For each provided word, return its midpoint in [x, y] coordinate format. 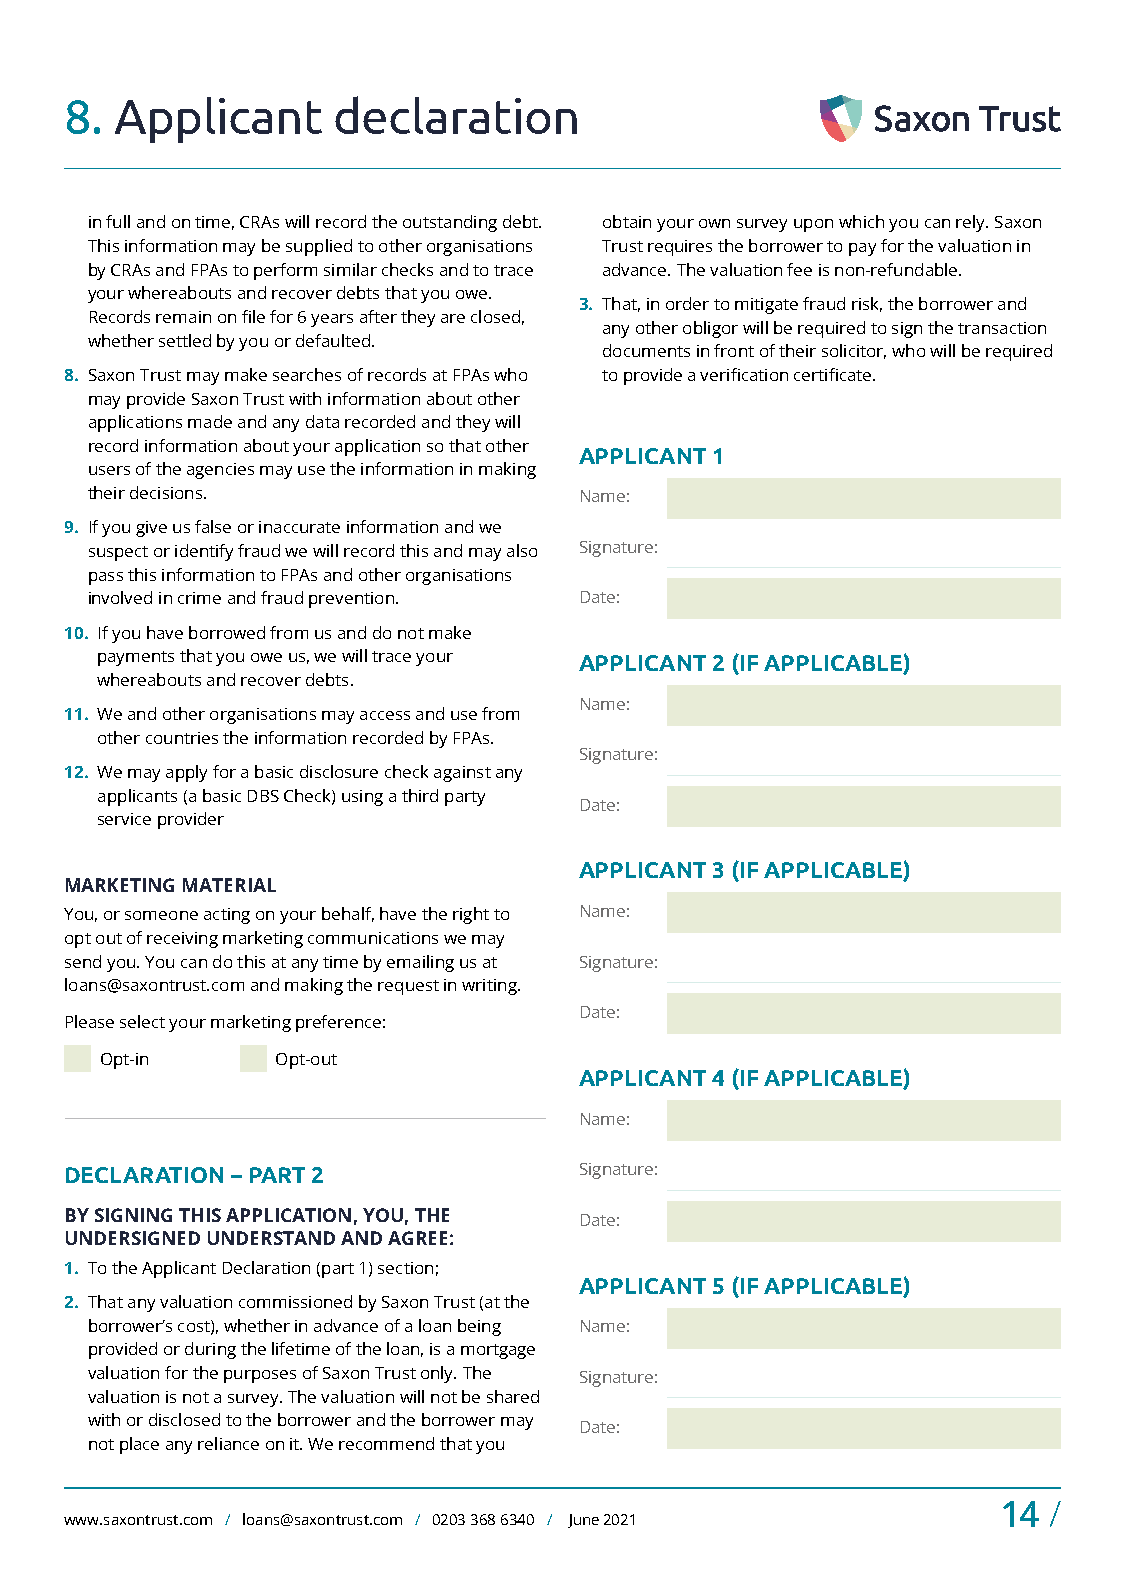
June [583, 1521]
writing [490, 987]
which [861, 221]
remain [183, 317]
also [522, 550]
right [471, 915]
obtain [627, 221]
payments [136, 658]
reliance [228, 1443]
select [142, 1021]
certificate [832, 374]
